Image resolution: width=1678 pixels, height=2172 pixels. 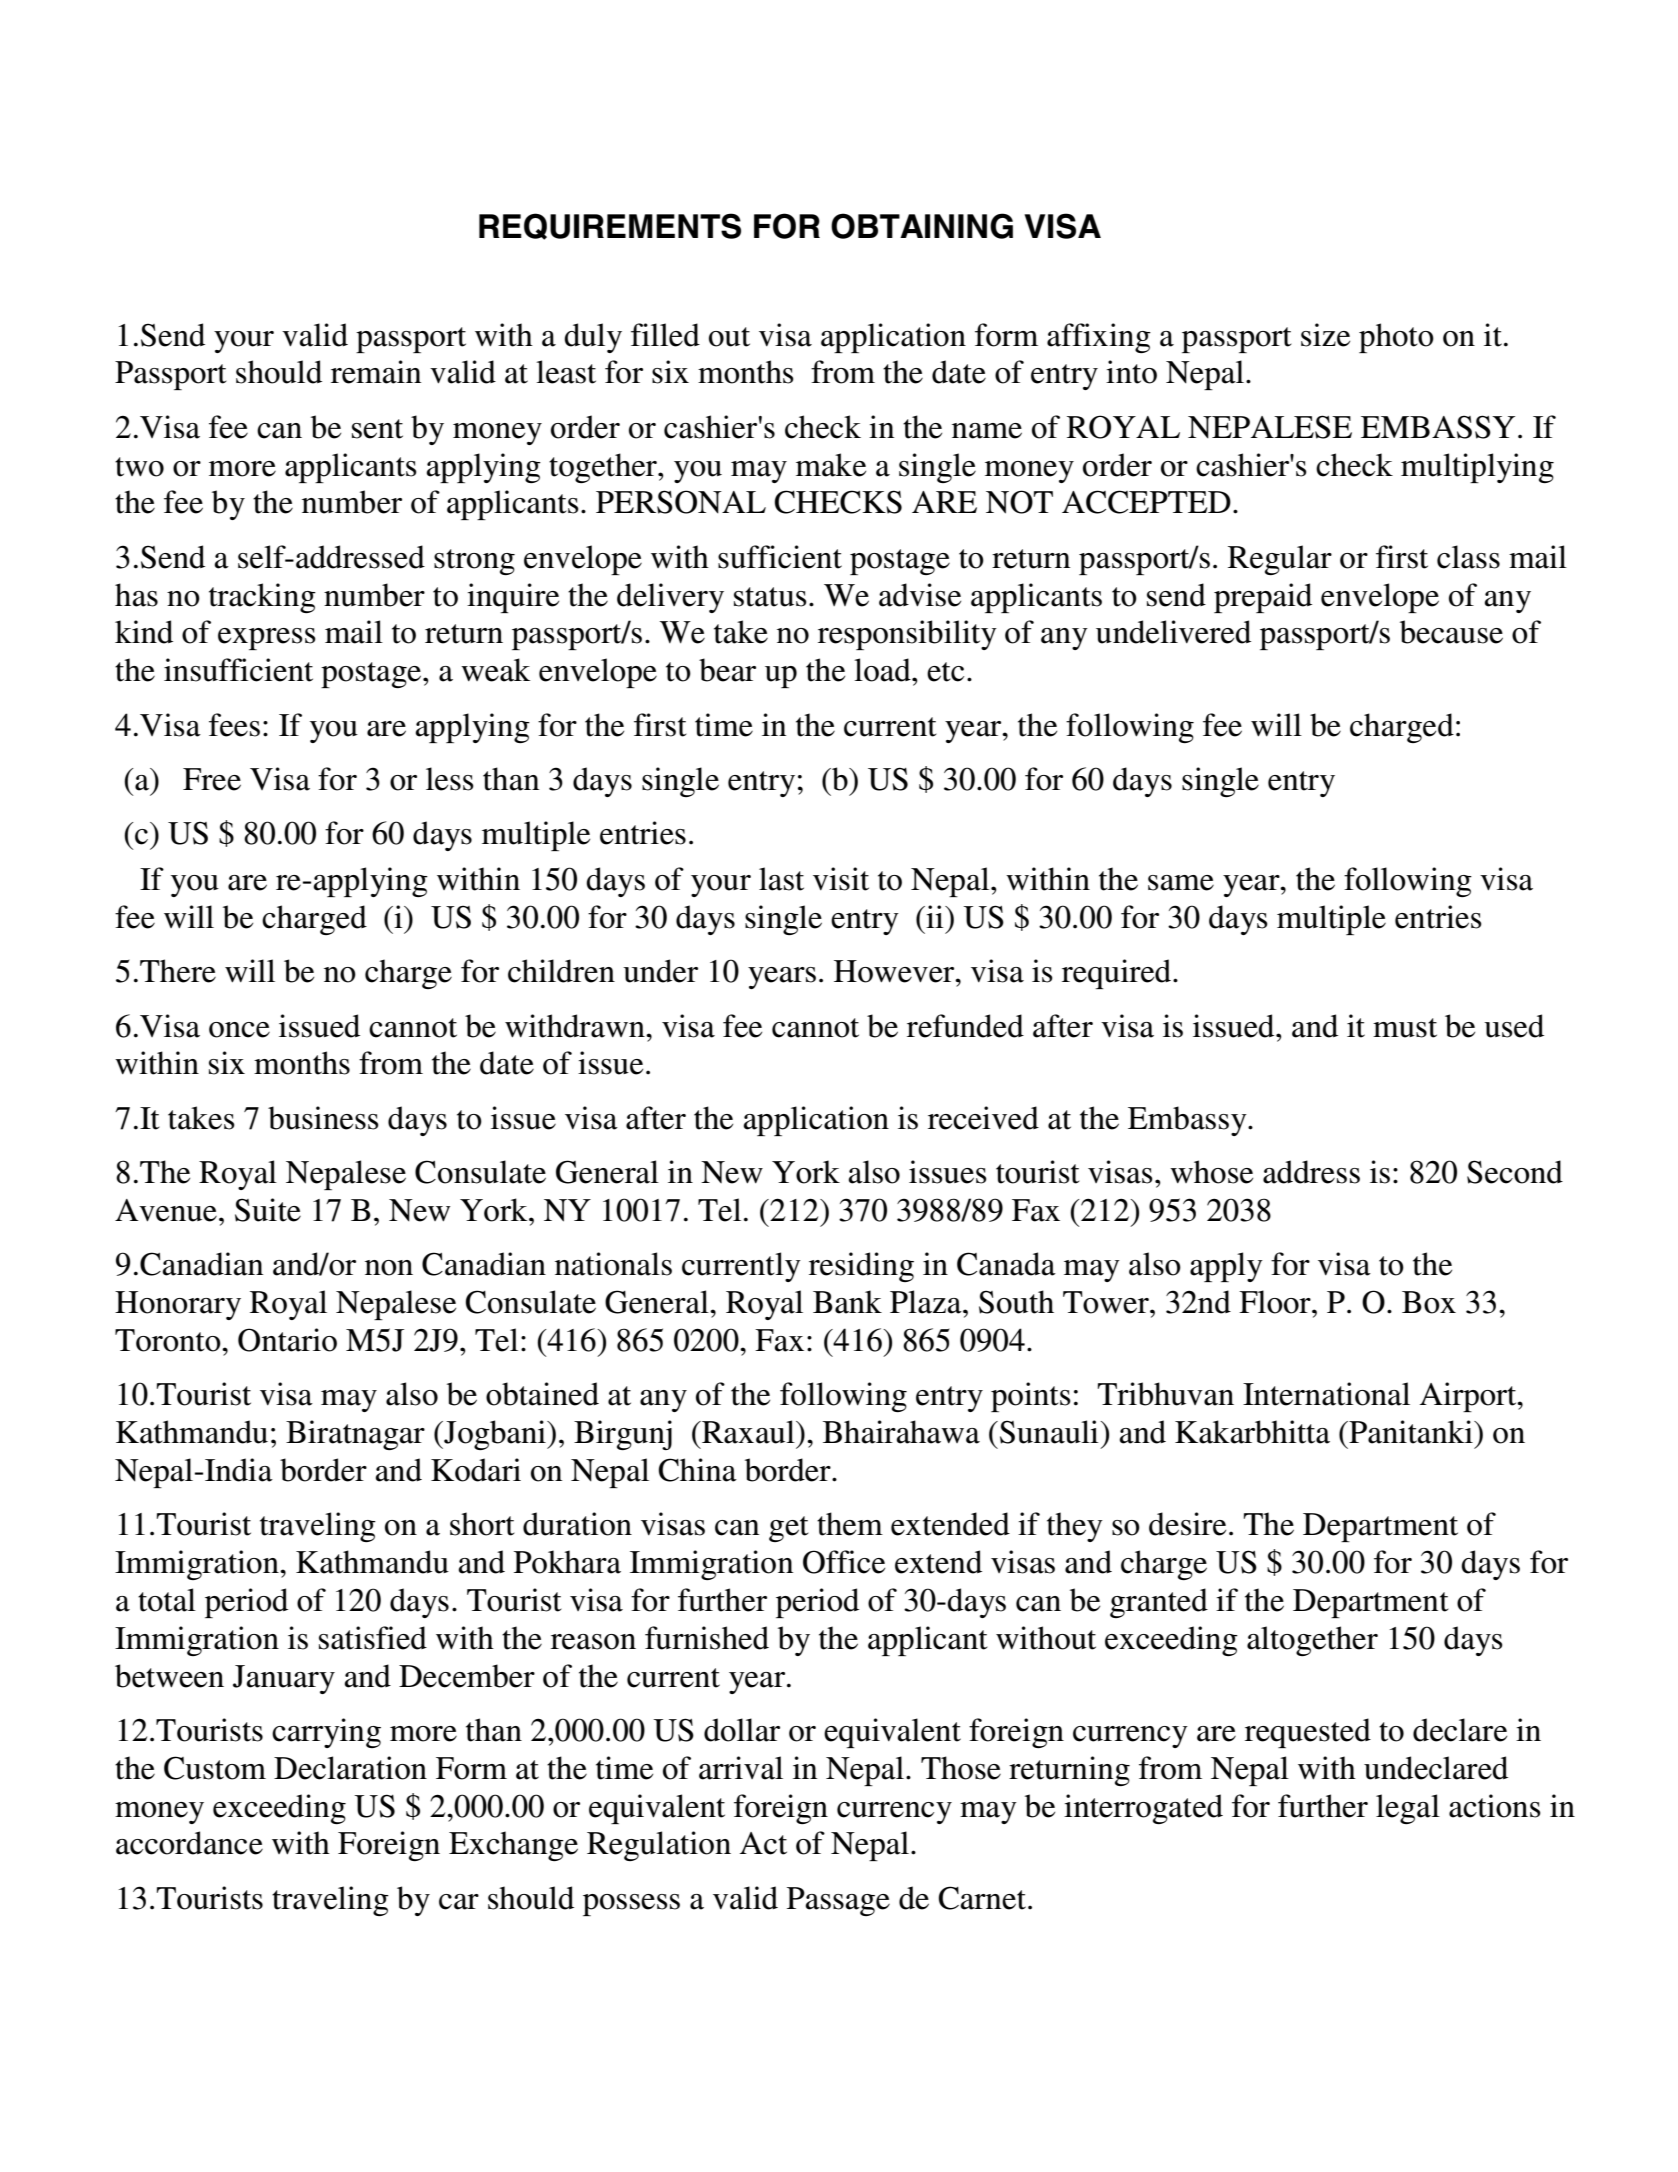 I want to click on remain, so click(x=376, y=372).
